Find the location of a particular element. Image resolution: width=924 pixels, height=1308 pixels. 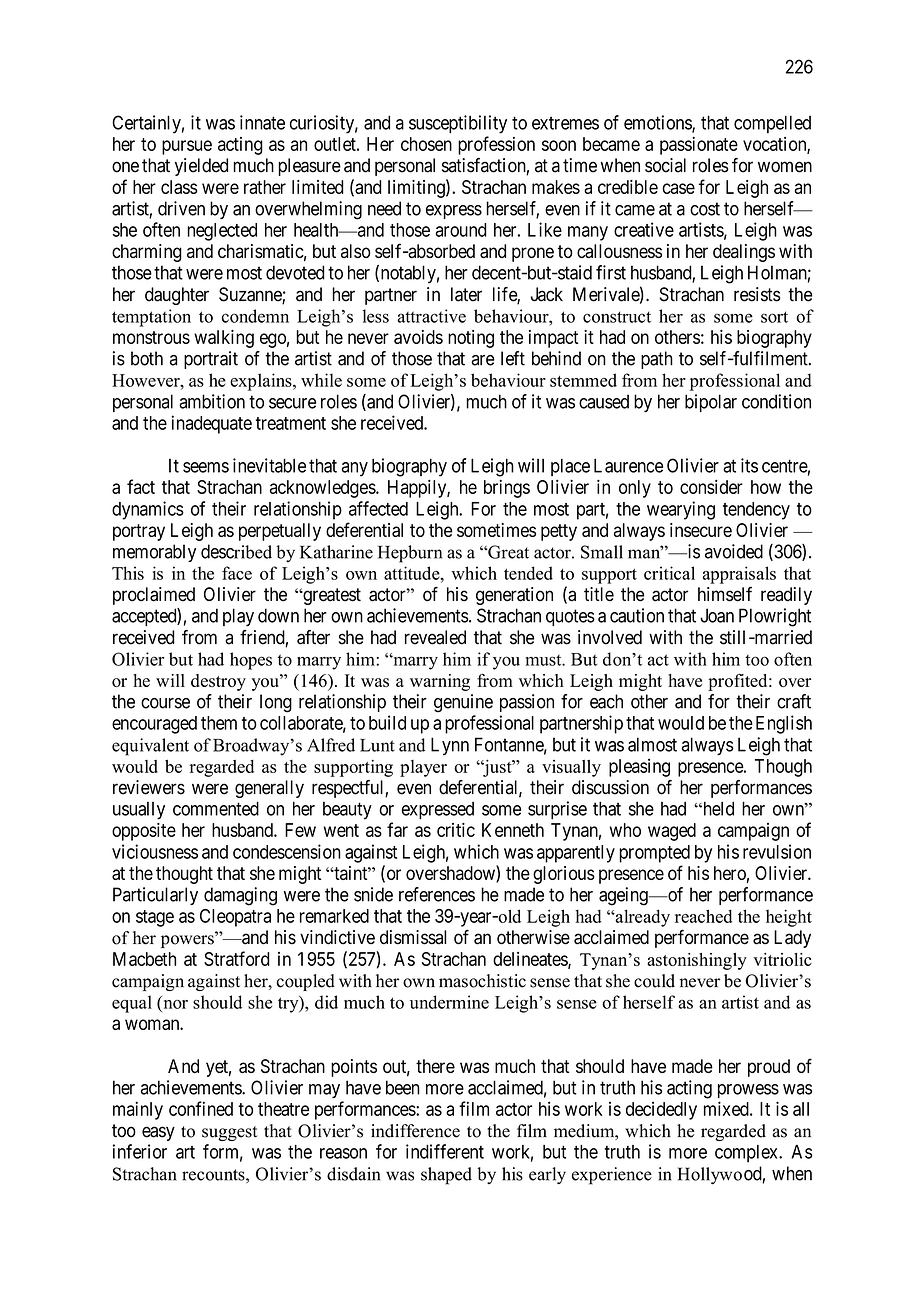

avoided is located at coordinates (734, 551).
